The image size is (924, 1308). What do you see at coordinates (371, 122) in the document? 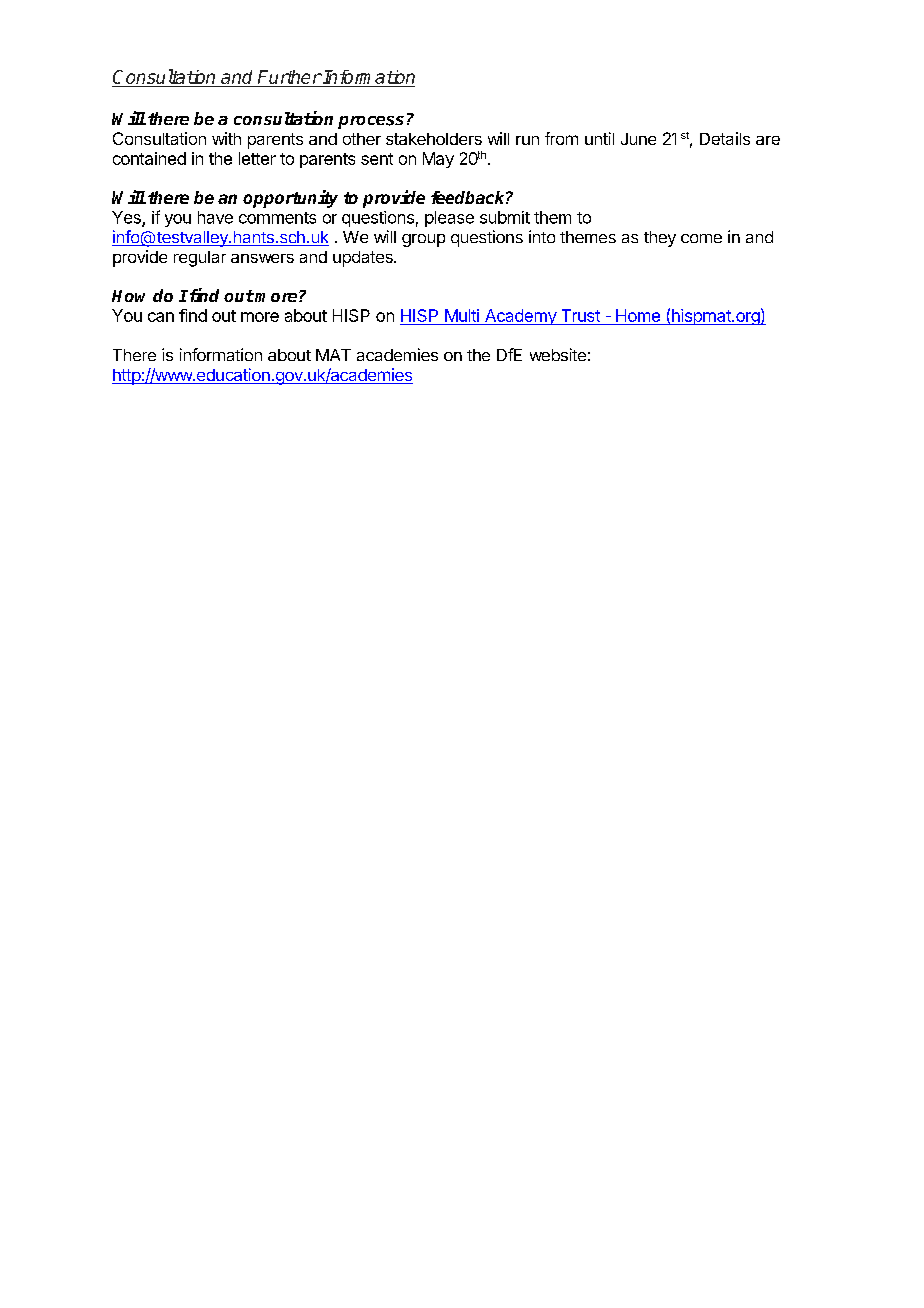
I see `process` at bounding box center [371, 122].
